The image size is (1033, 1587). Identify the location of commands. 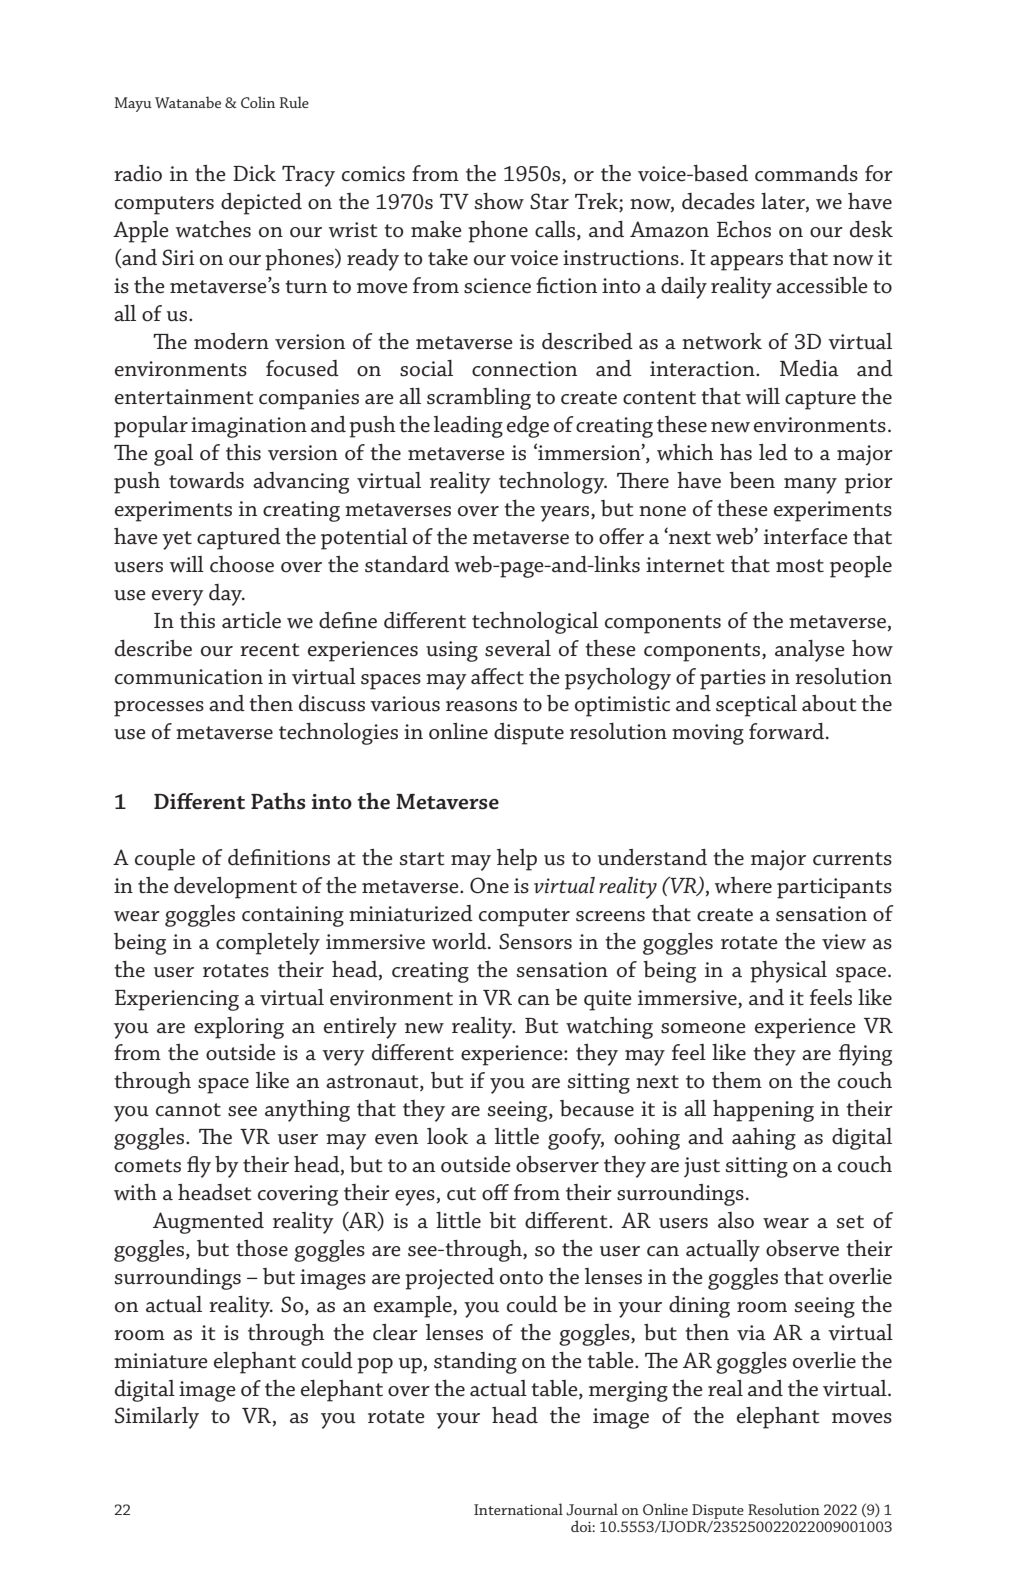
(806, 173).
